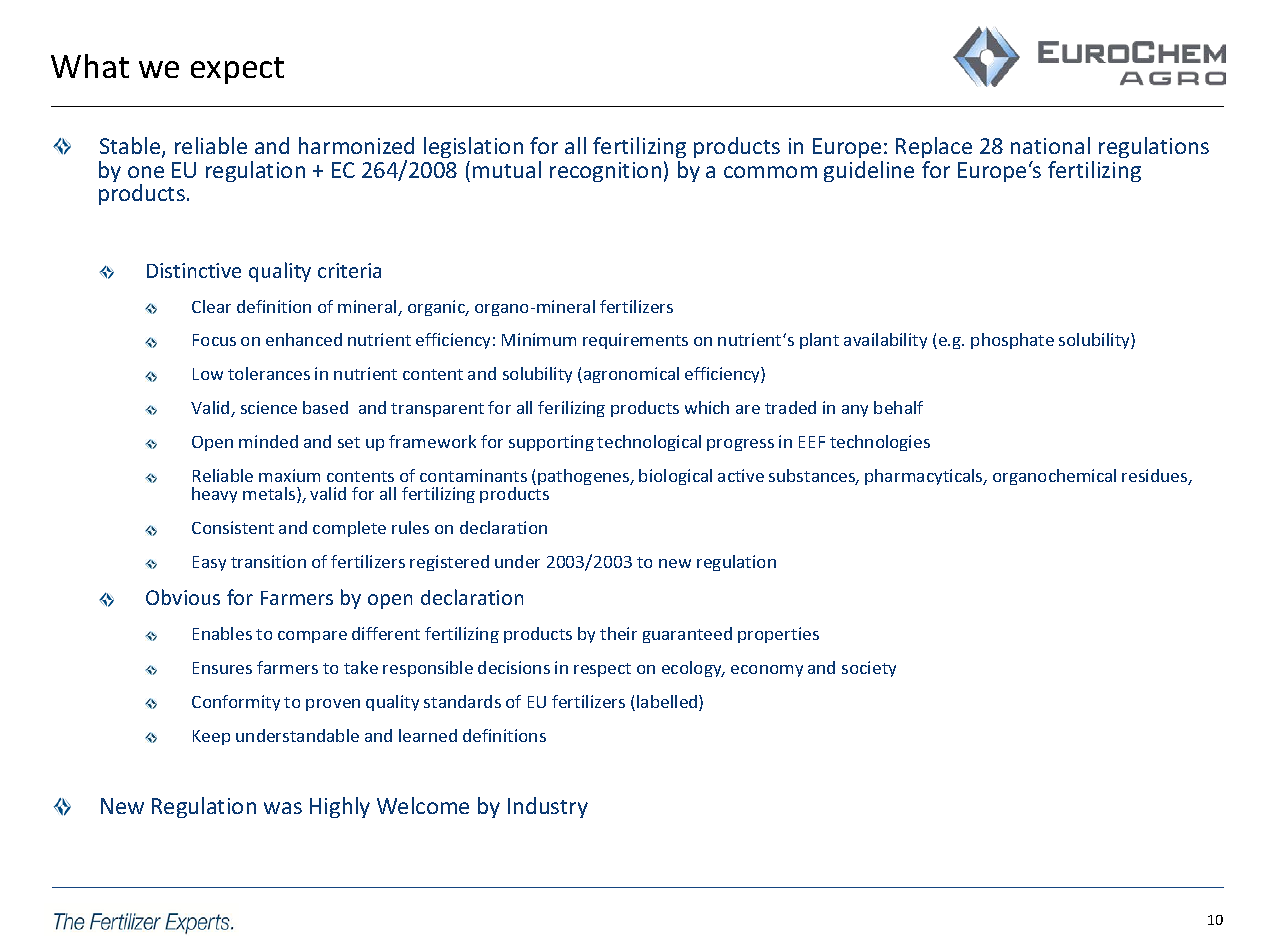 The image size is (1270, 952). Describe the element at coordinates (437, 308) in the page. I see `organic` at that location.
